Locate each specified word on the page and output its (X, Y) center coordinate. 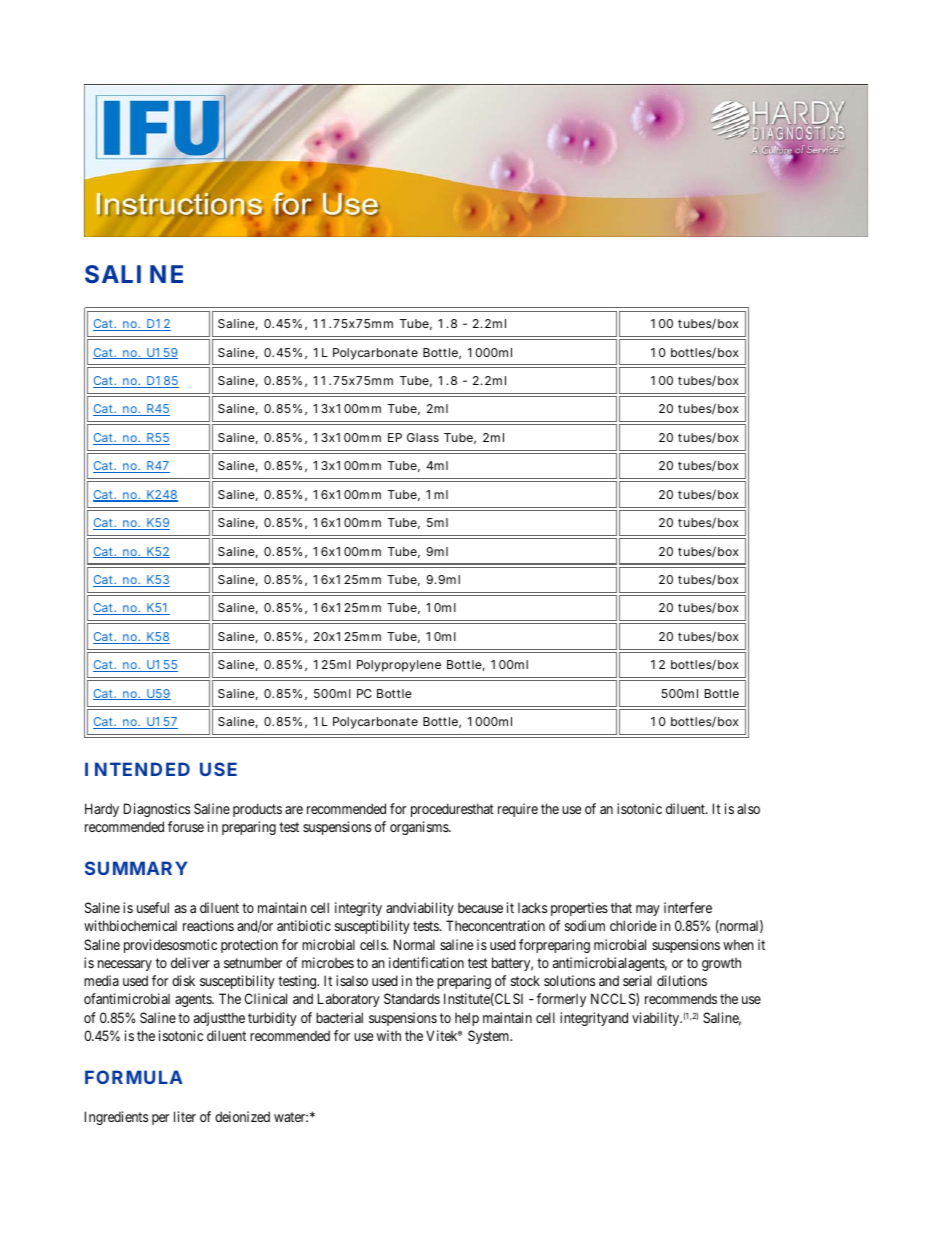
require (518, 810)
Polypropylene (399, 666)
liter (185, 1116)
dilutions (682, 980)
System (490, 1037)
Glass (423, 437)
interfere (688, 907)
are (294, 810)
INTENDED (137, 769)
